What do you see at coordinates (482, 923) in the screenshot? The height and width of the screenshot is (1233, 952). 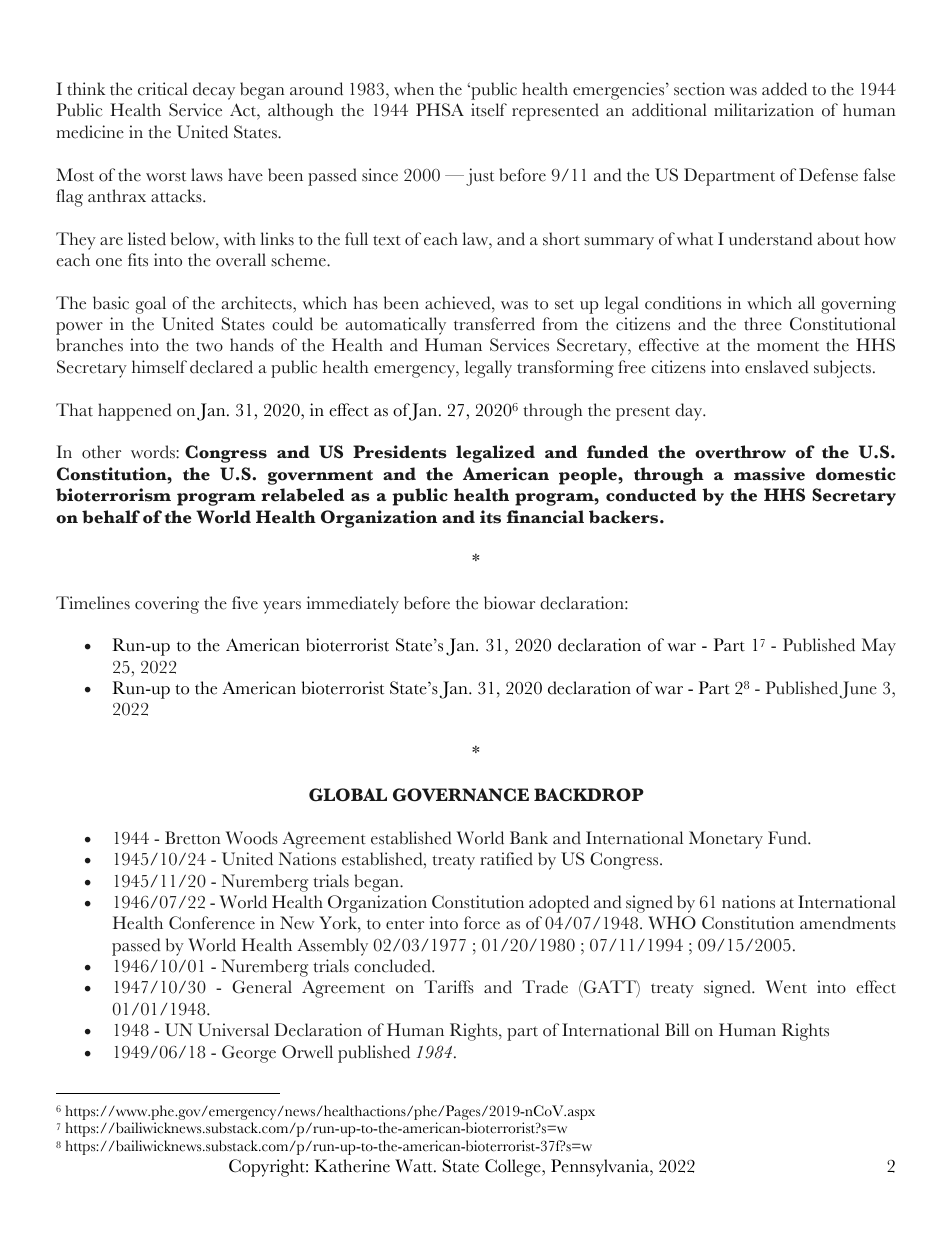 I see `force` at bounding box center [482, 923].
